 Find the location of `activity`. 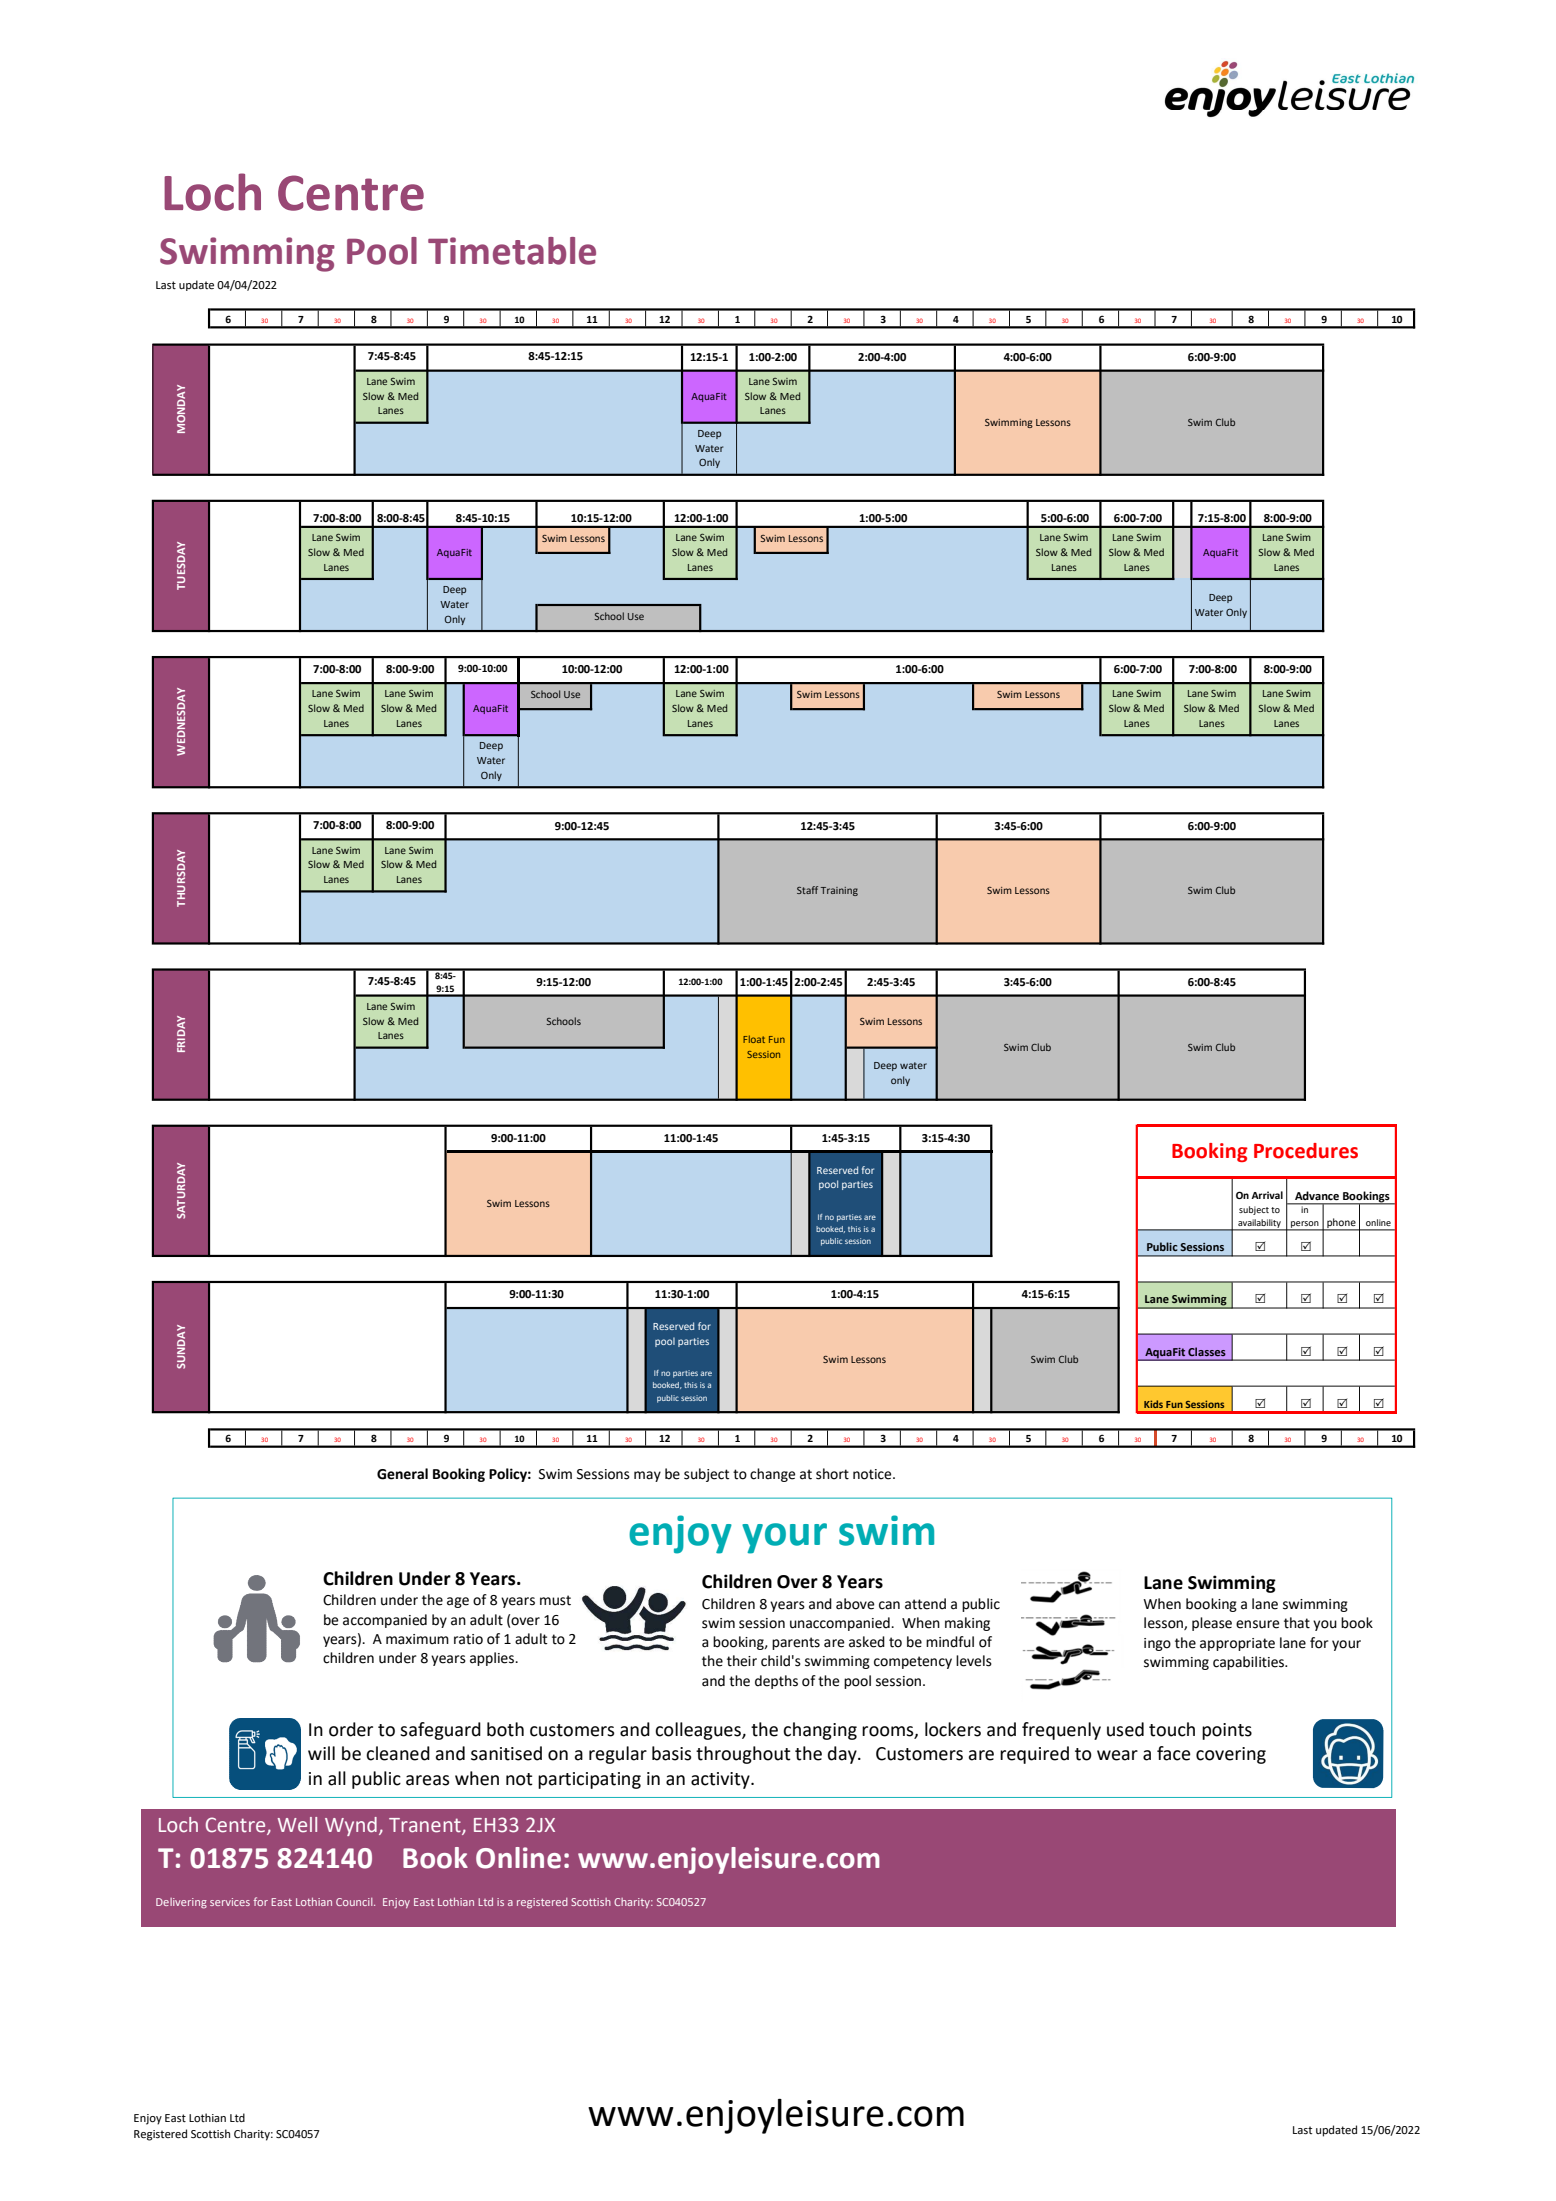

activity is located at coordinates (721, 1780).
